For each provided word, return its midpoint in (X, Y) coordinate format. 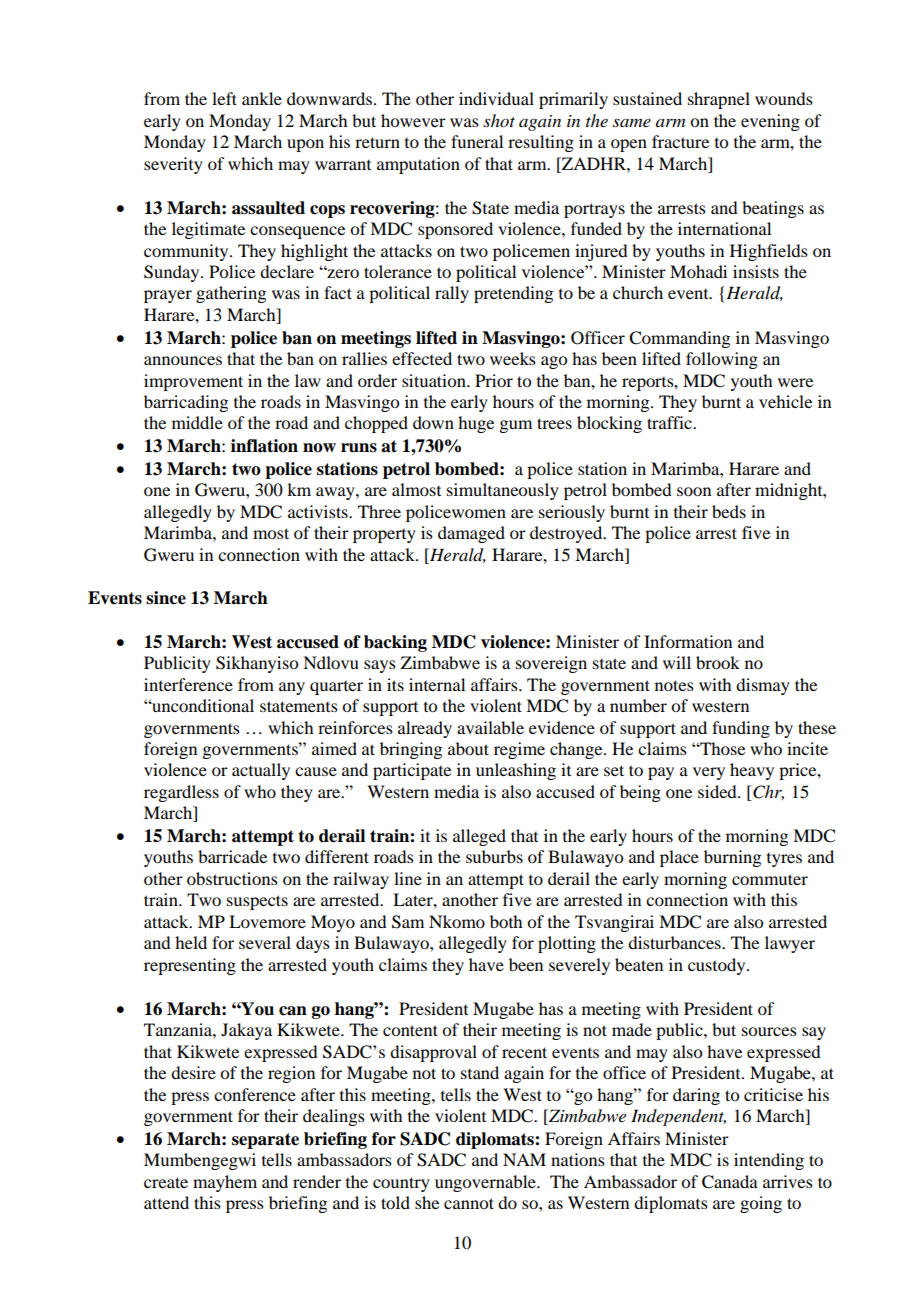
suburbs (494, 856)
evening (770, 122)
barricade (232, 856)
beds (729, 511)
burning (732, 858)
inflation (264, 446)
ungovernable (486, 1183)
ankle (262, 98)
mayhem (225, 1183)
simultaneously (503, 491)
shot (499, 120)
